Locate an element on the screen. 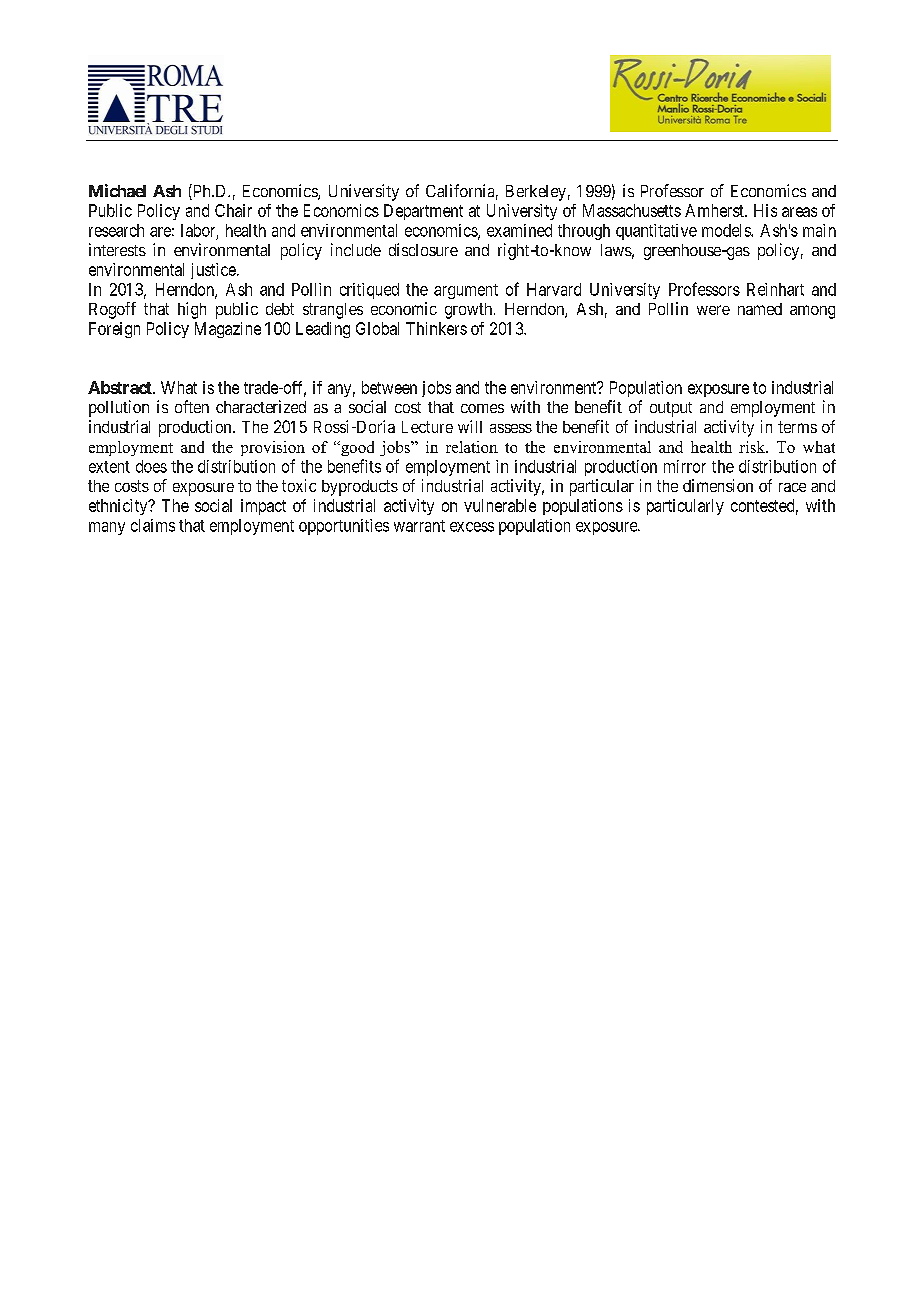 Image resolution: width=924 pixels, height=1308 pixels. Department is located at coordinates (423, 212).
